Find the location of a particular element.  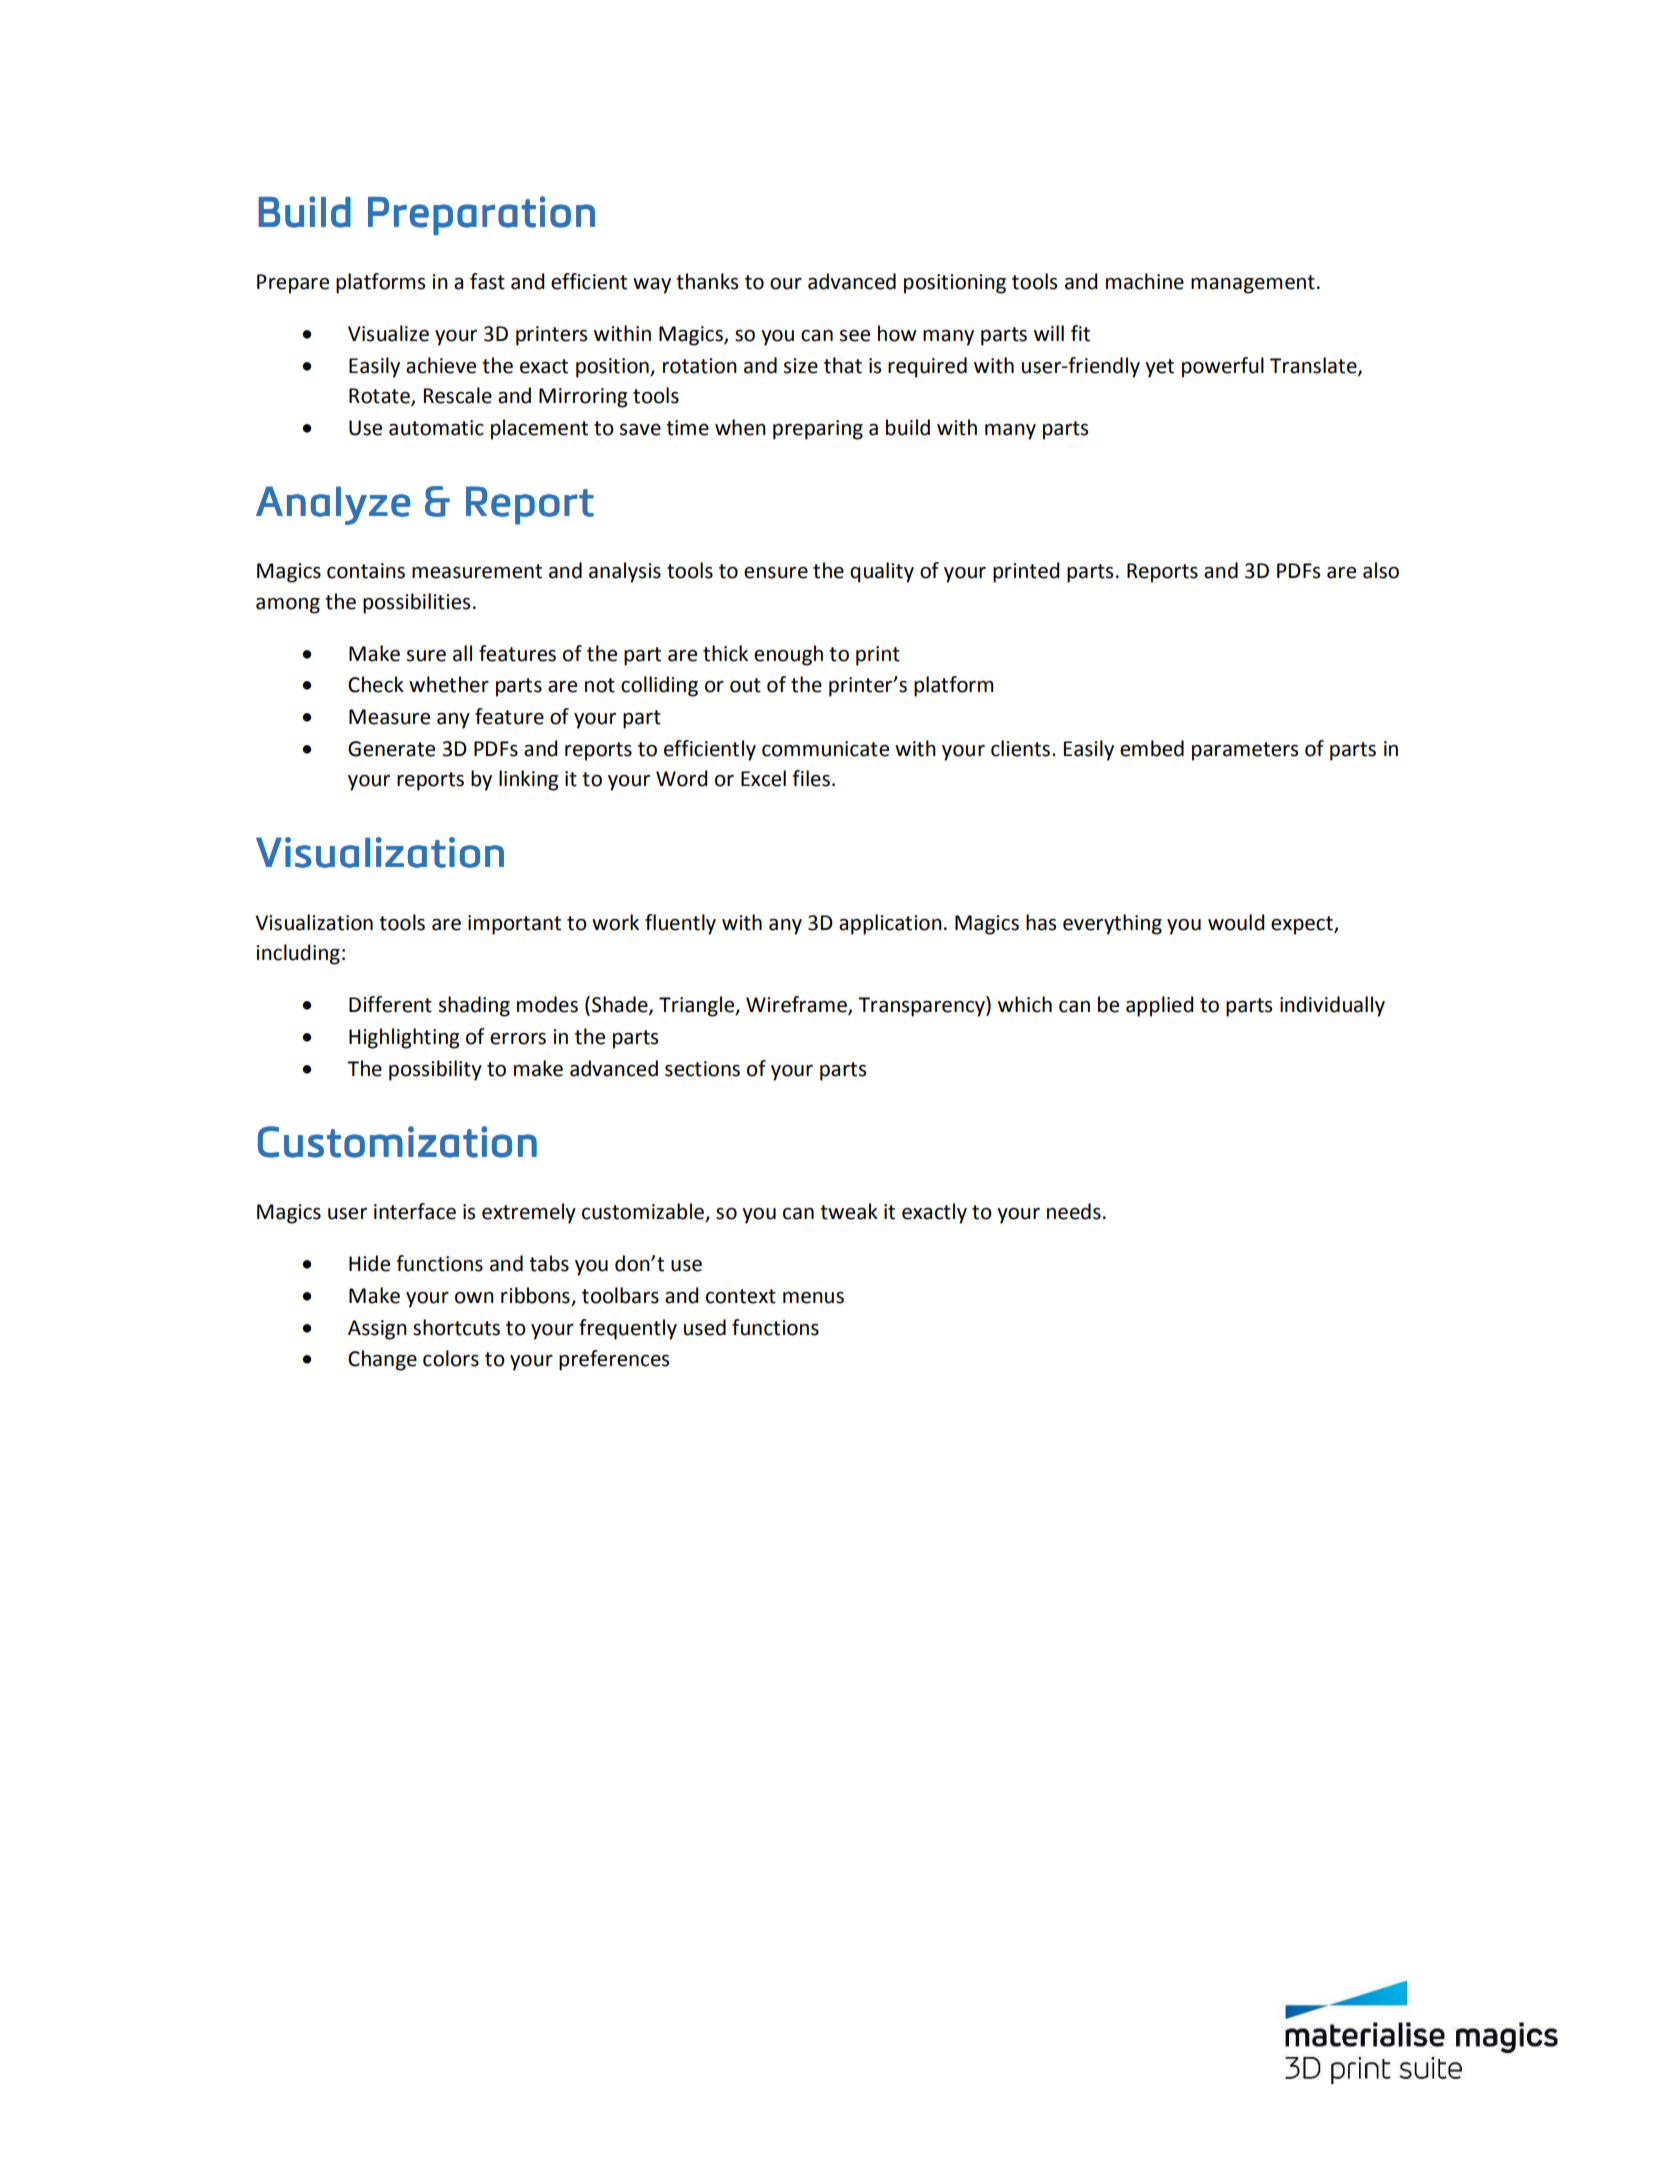

application is located at coordinates (890, 924).
